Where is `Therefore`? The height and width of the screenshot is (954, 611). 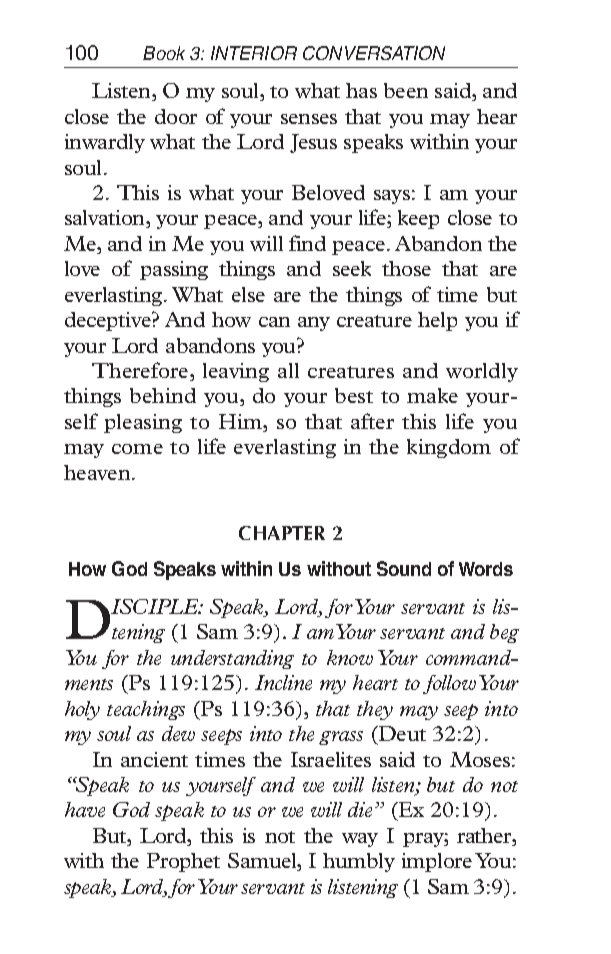 Therefore is located at coordinates (141, 371).
